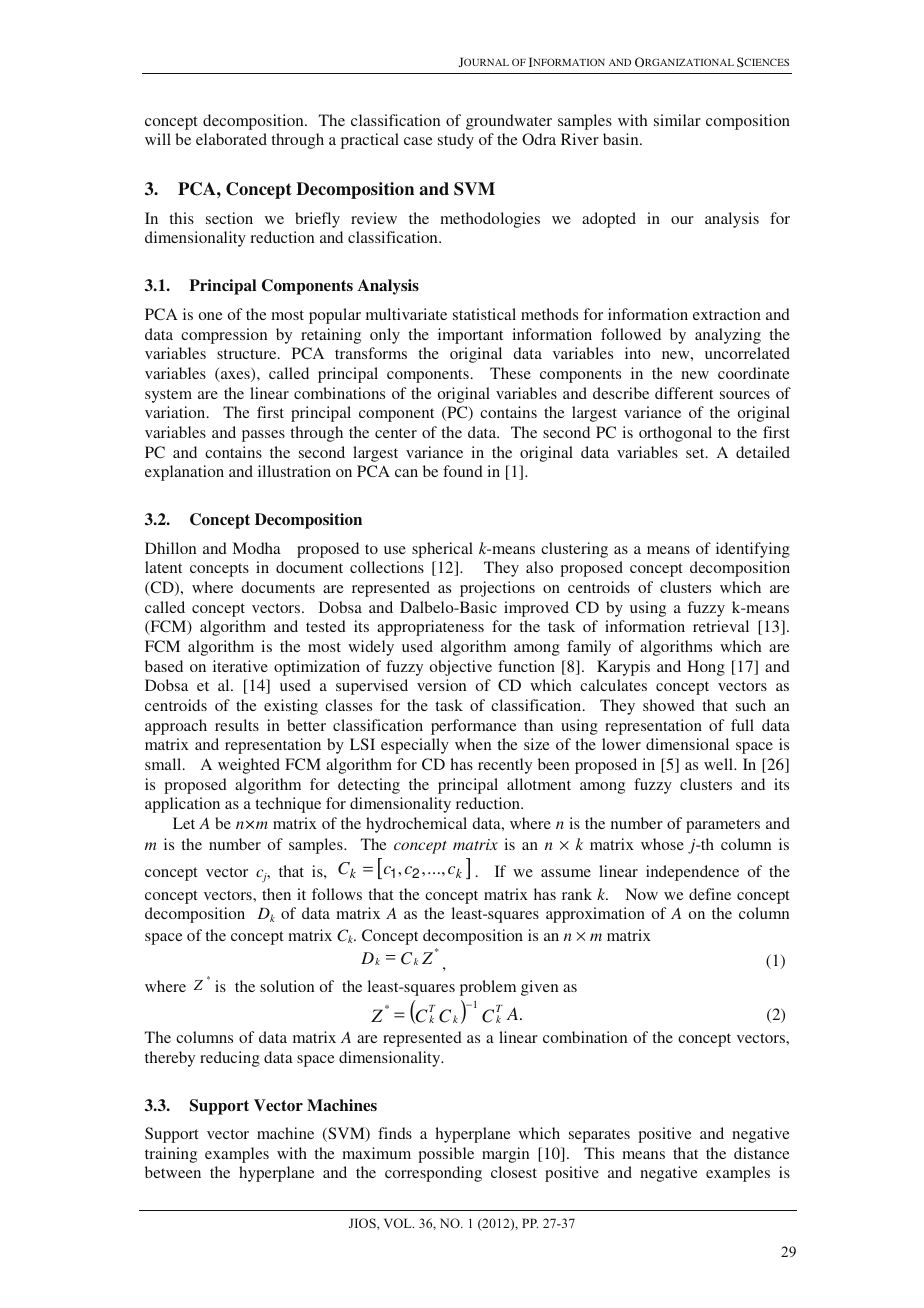 The image size is (924, 1308). Describe the element at coordinates (184, 823) in the screenshot. I see `Let` at that location.
